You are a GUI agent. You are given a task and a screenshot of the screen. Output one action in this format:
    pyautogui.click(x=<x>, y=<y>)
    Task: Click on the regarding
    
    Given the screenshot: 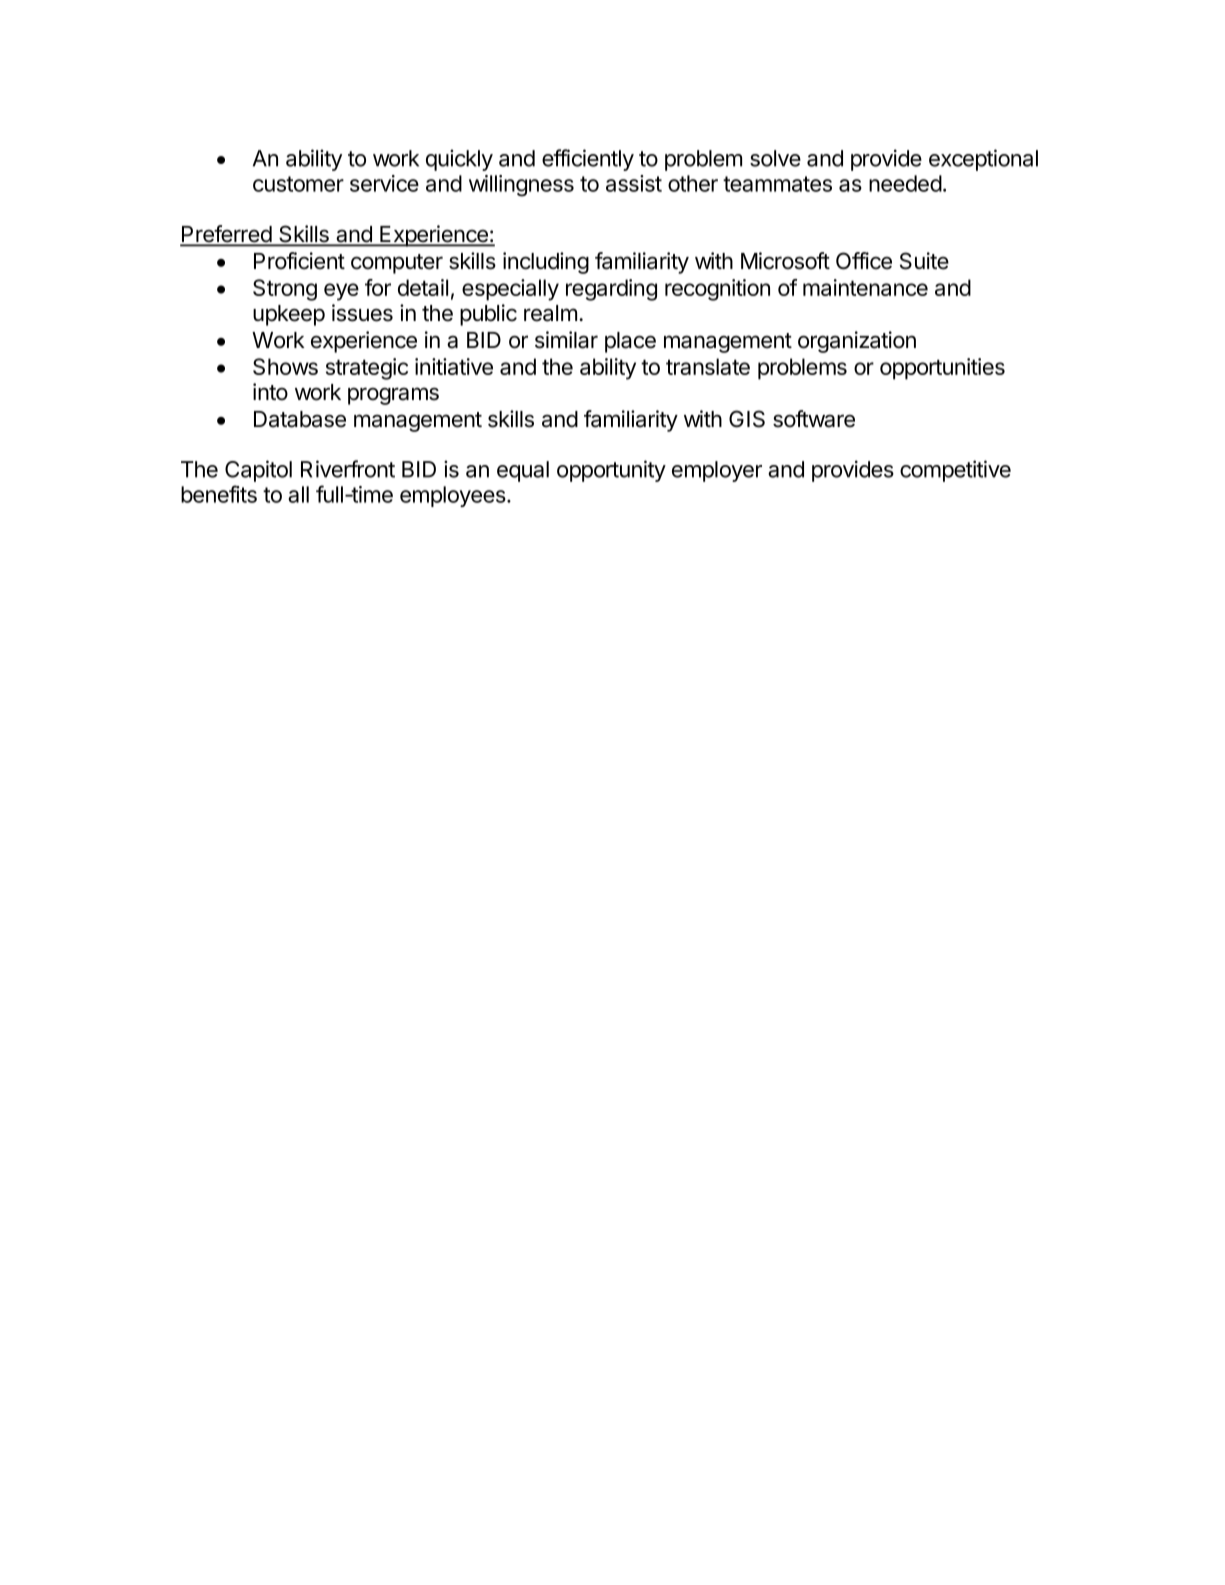 What is the action you would take?
    pyautogui.click(x=611, y=290)
